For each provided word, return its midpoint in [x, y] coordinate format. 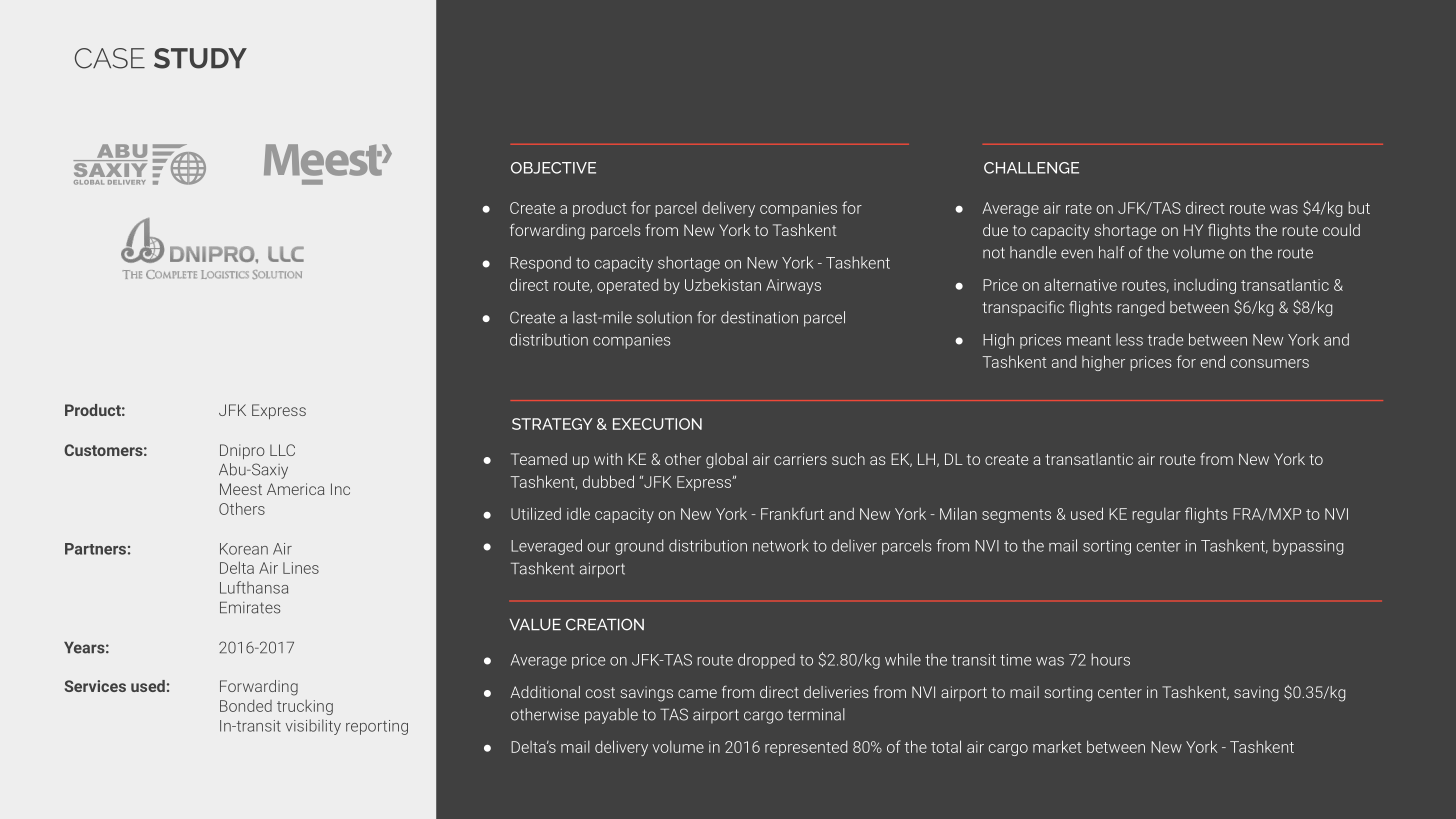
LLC [282, 450]
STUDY [200, 58]
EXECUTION [657, 424]
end [1212, 361]
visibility [313, 727]
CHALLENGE [1031, 168]
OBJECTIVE [553, 168]
